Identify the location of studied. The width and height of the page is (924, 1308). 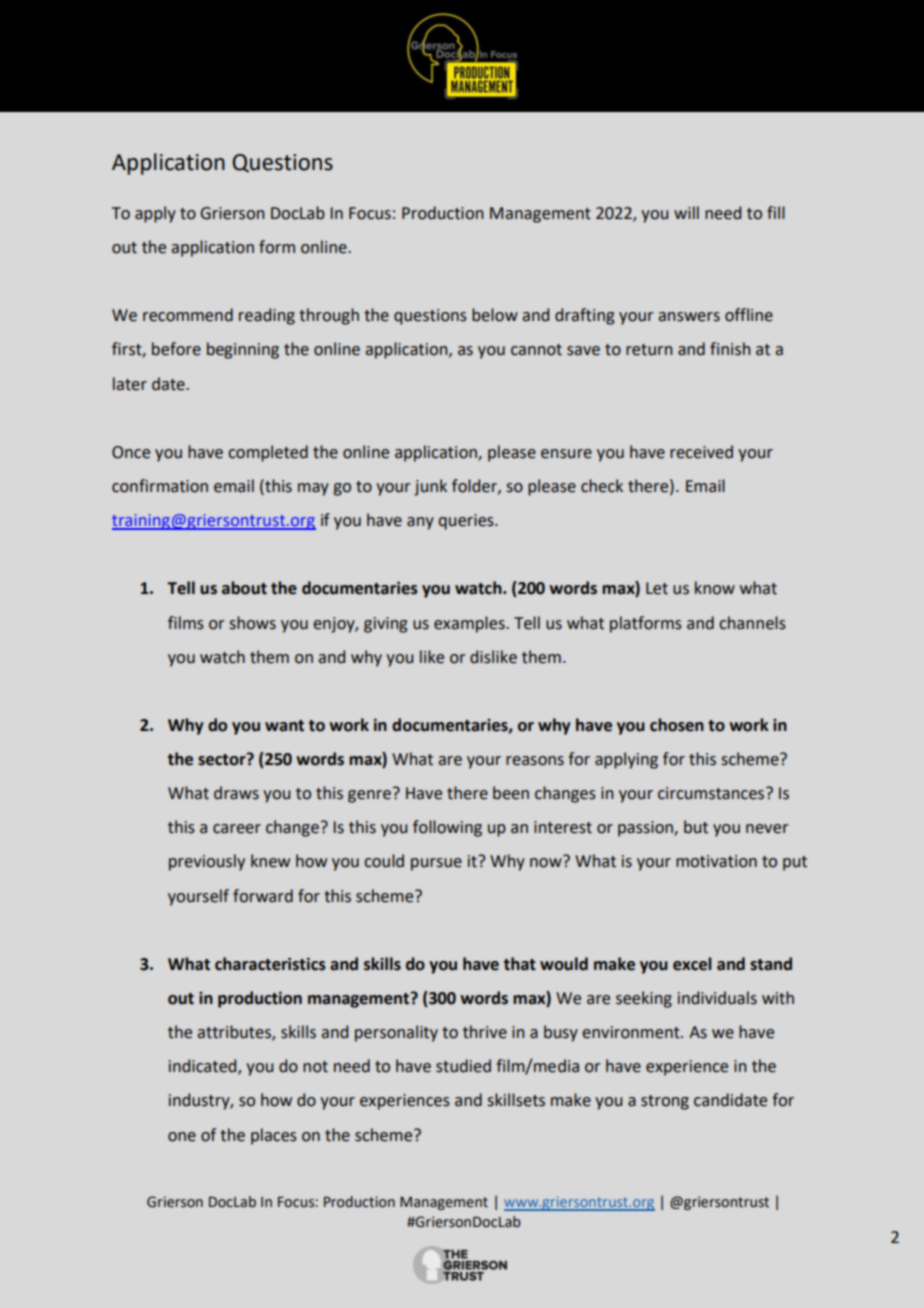
(463, 1066).
